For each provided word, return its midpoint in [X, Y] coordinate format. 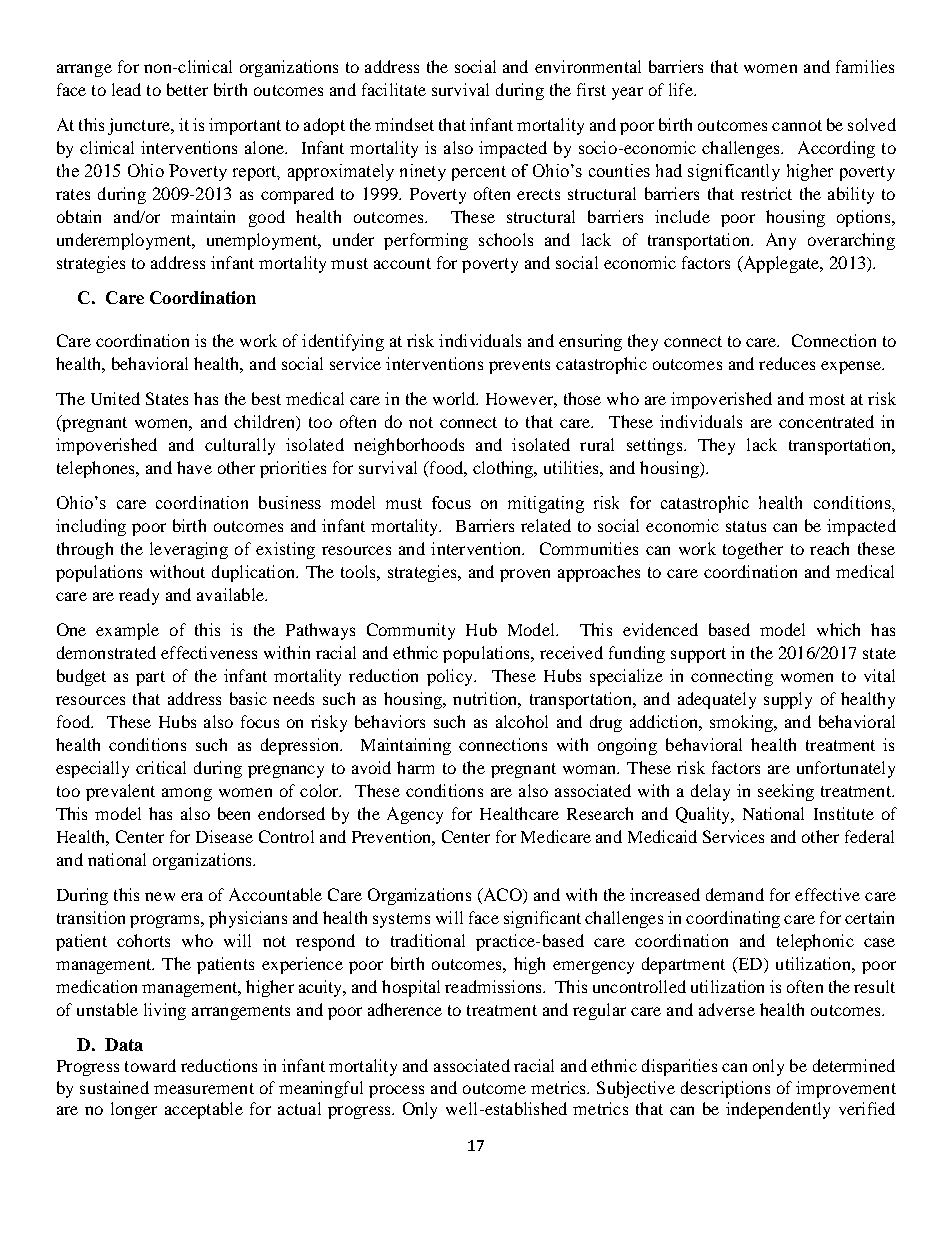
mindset [404, 124]
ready [139, 596]
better [187, 89]
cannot [797, 125]
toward [150, 1065]
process [396, 1091]
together [753, 550]
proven [525, 575]
